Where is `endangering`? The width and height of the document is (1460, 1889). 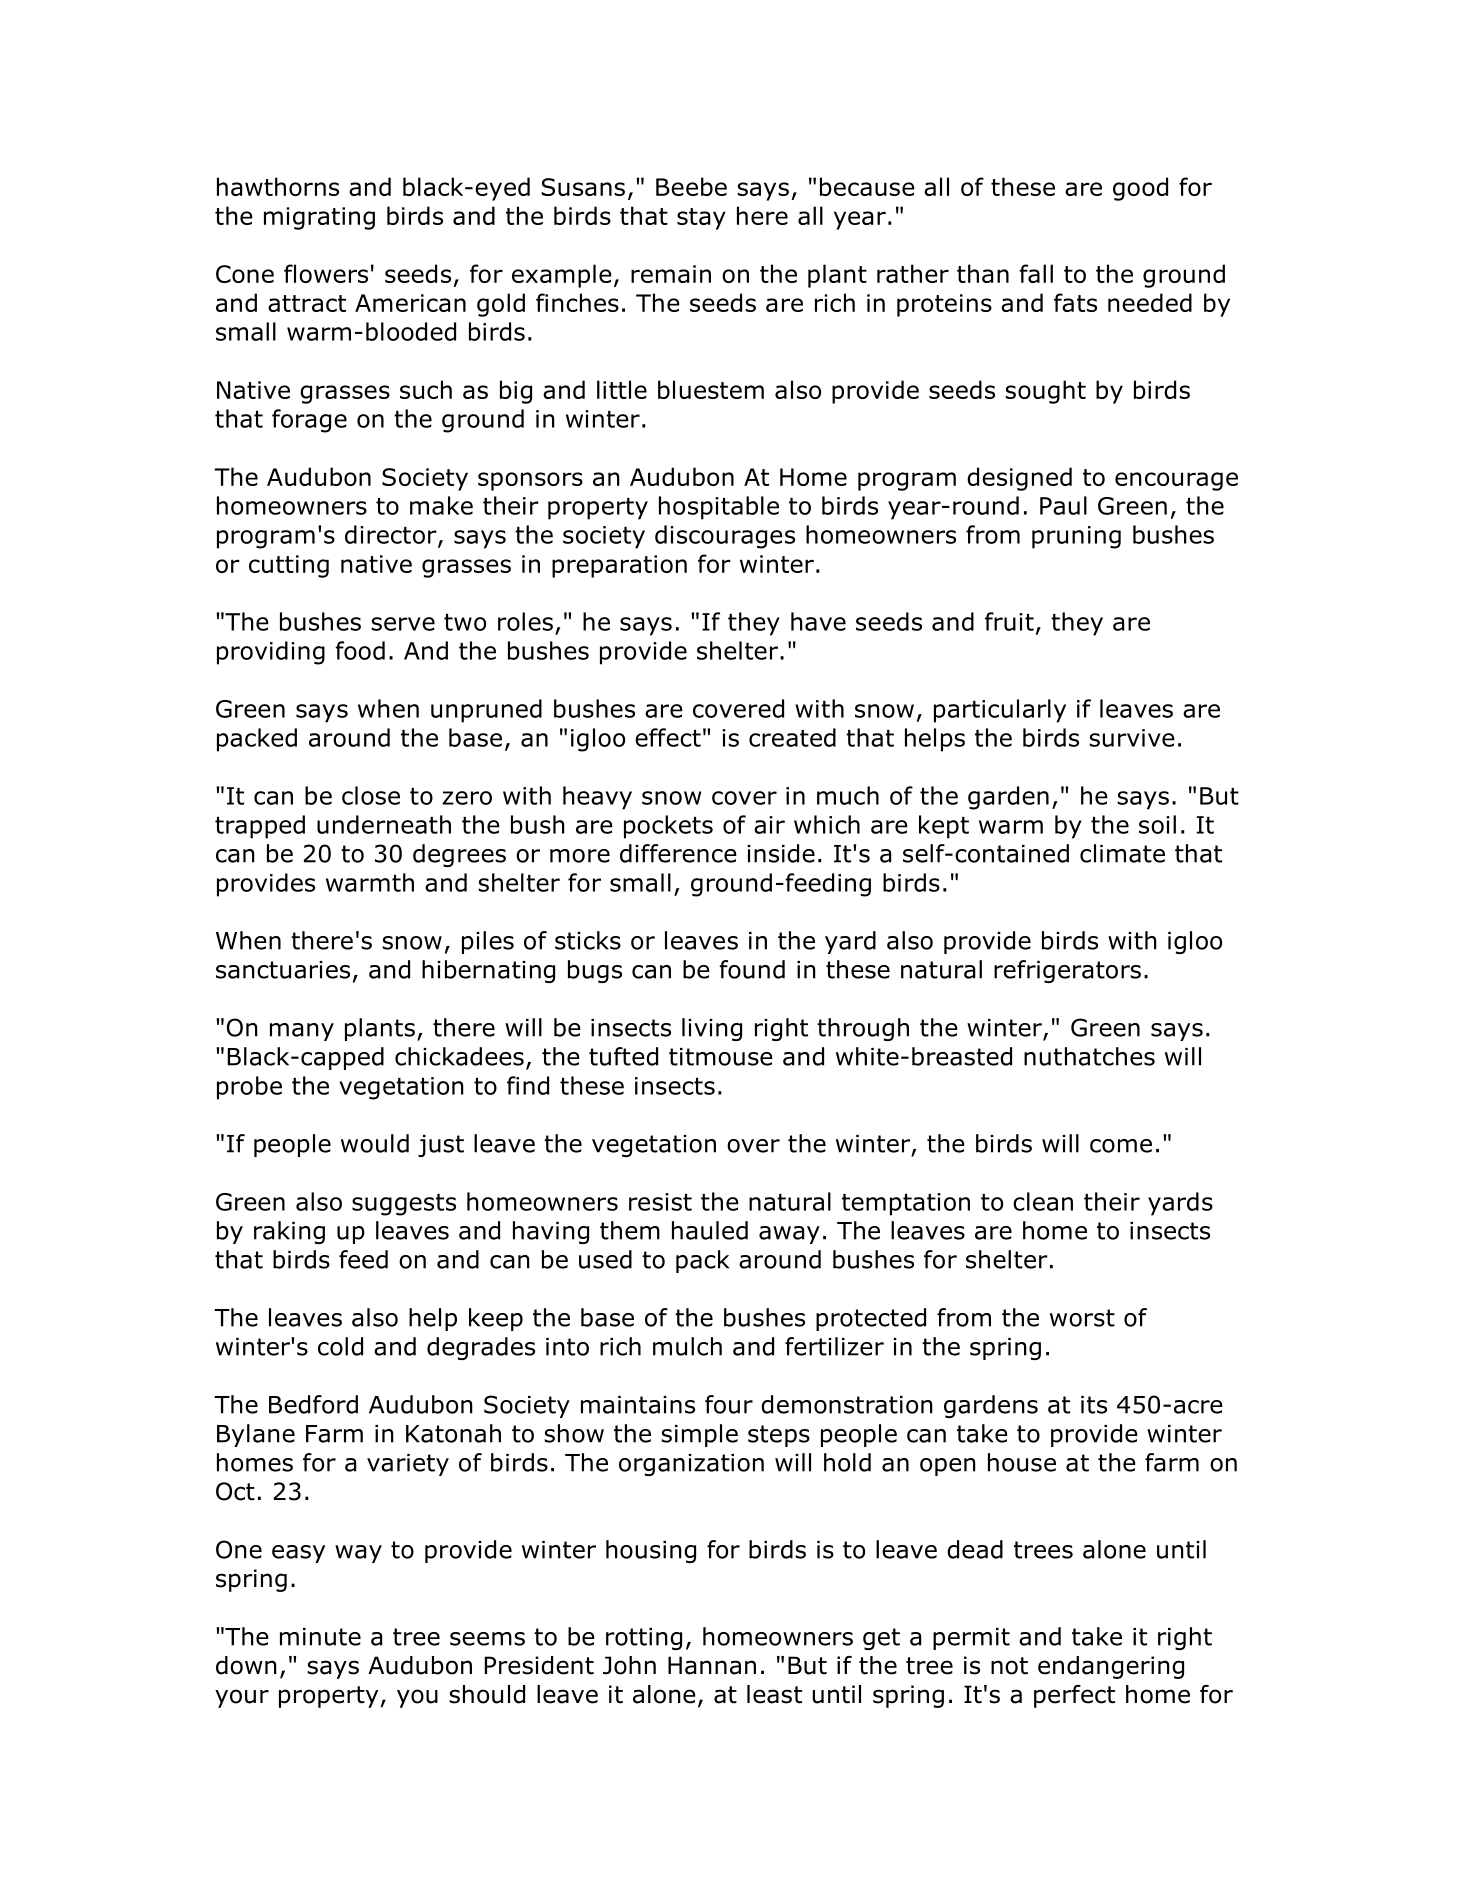
endangering is located at coordinates (1111, 1667).
